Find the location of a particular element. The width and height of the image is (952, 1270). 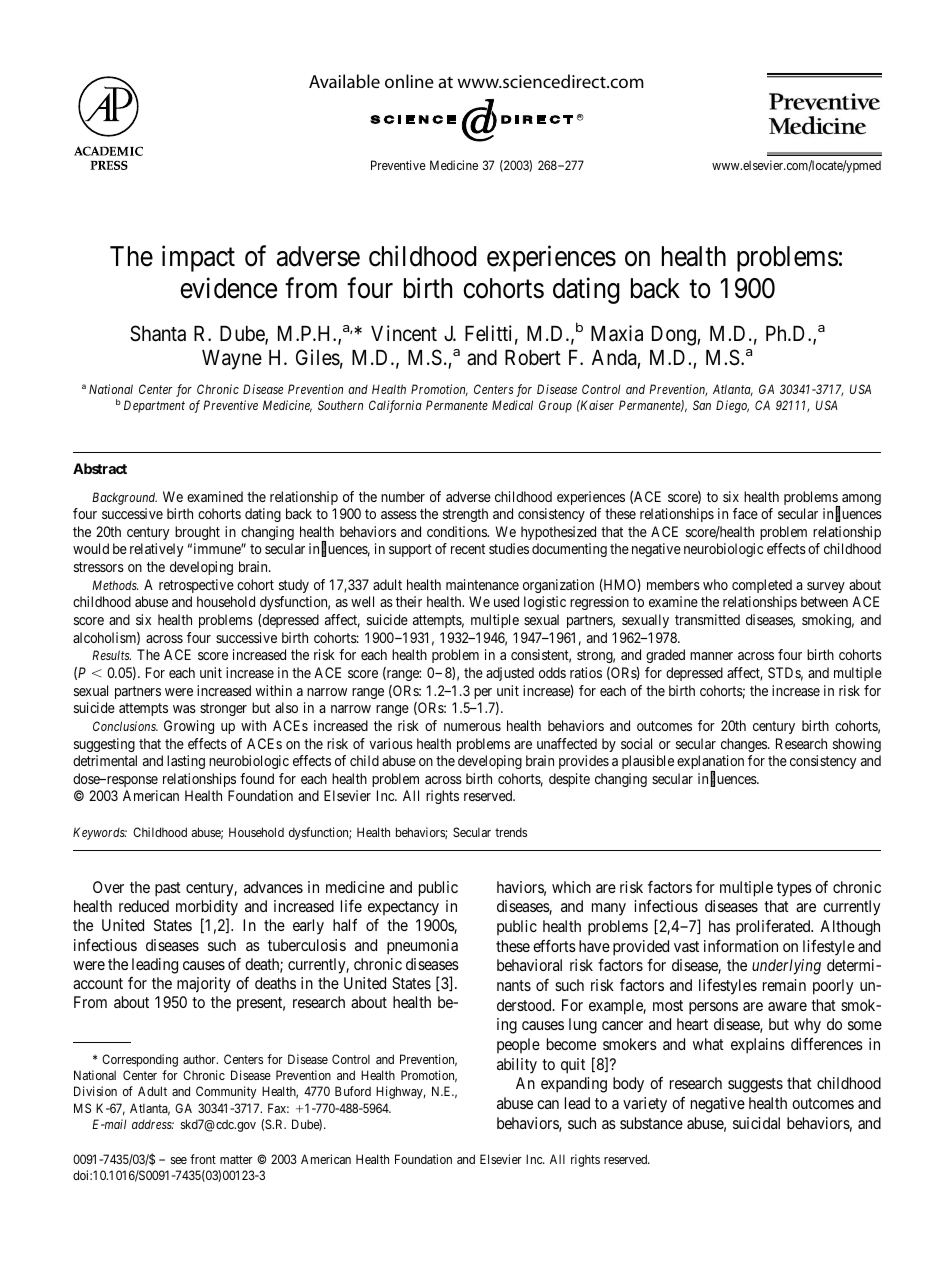

Medical is located at coordinates (512, 405).
